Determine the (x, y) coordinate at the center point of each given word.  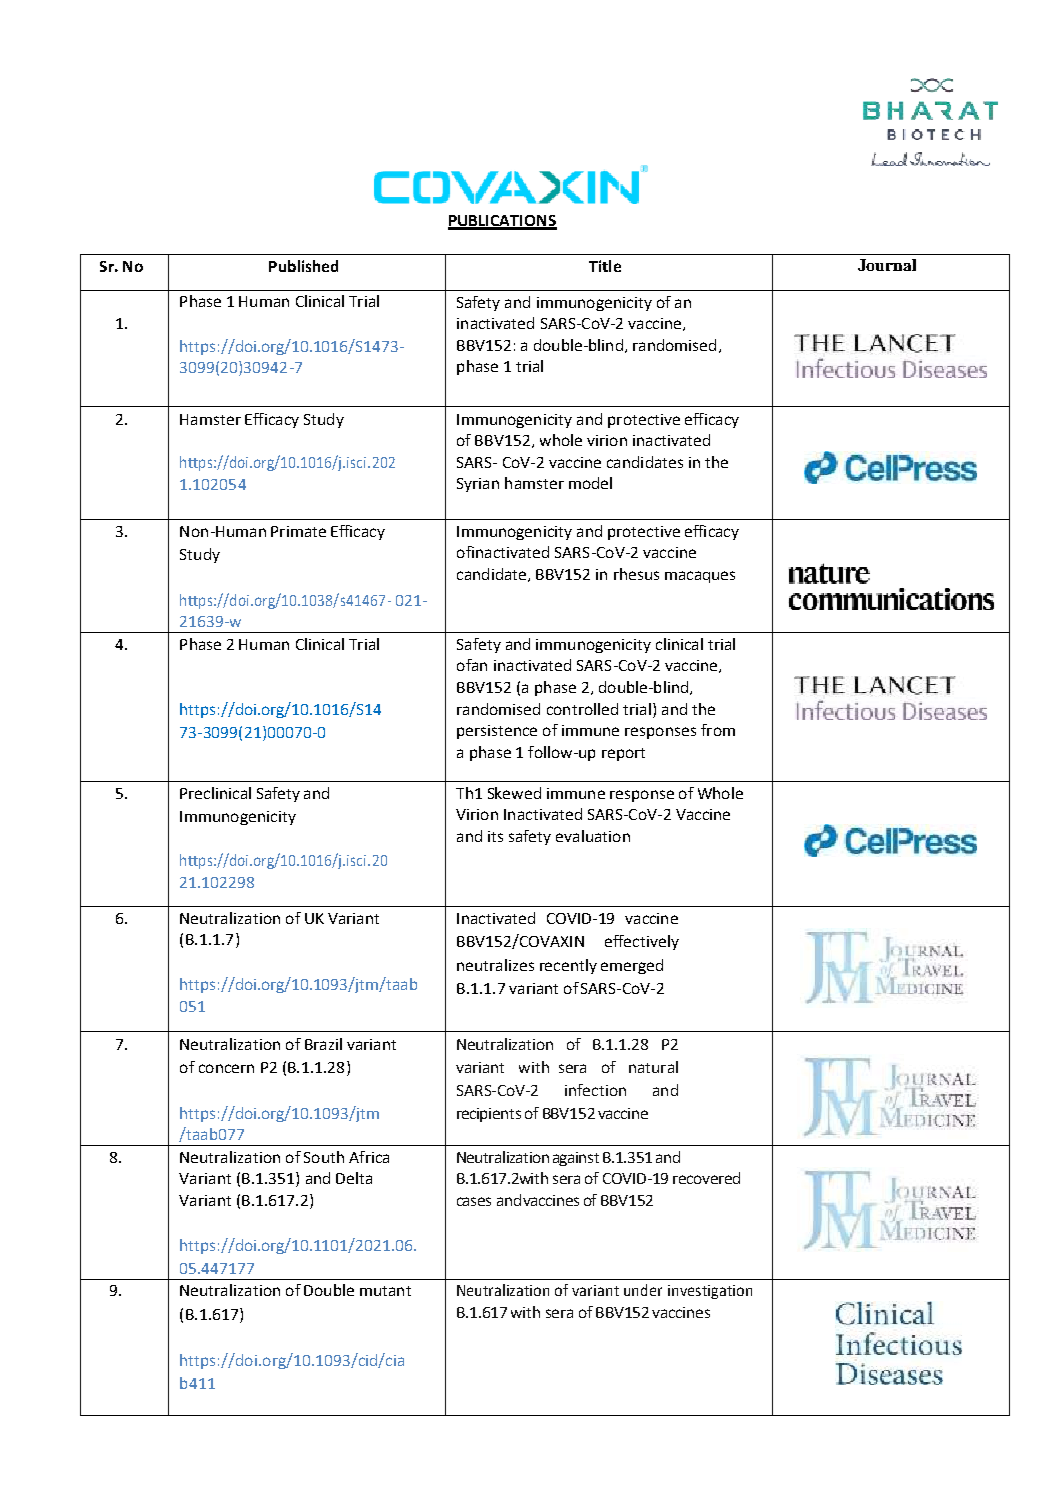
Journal (887, 265)
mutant (385, 1291)
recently (568, 966)
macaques (700, 577)
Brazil (323, 1044)
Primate (298, 531)
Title (605, 266)
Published (303, 266)
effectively (642, 942)
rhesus (636, 574)
